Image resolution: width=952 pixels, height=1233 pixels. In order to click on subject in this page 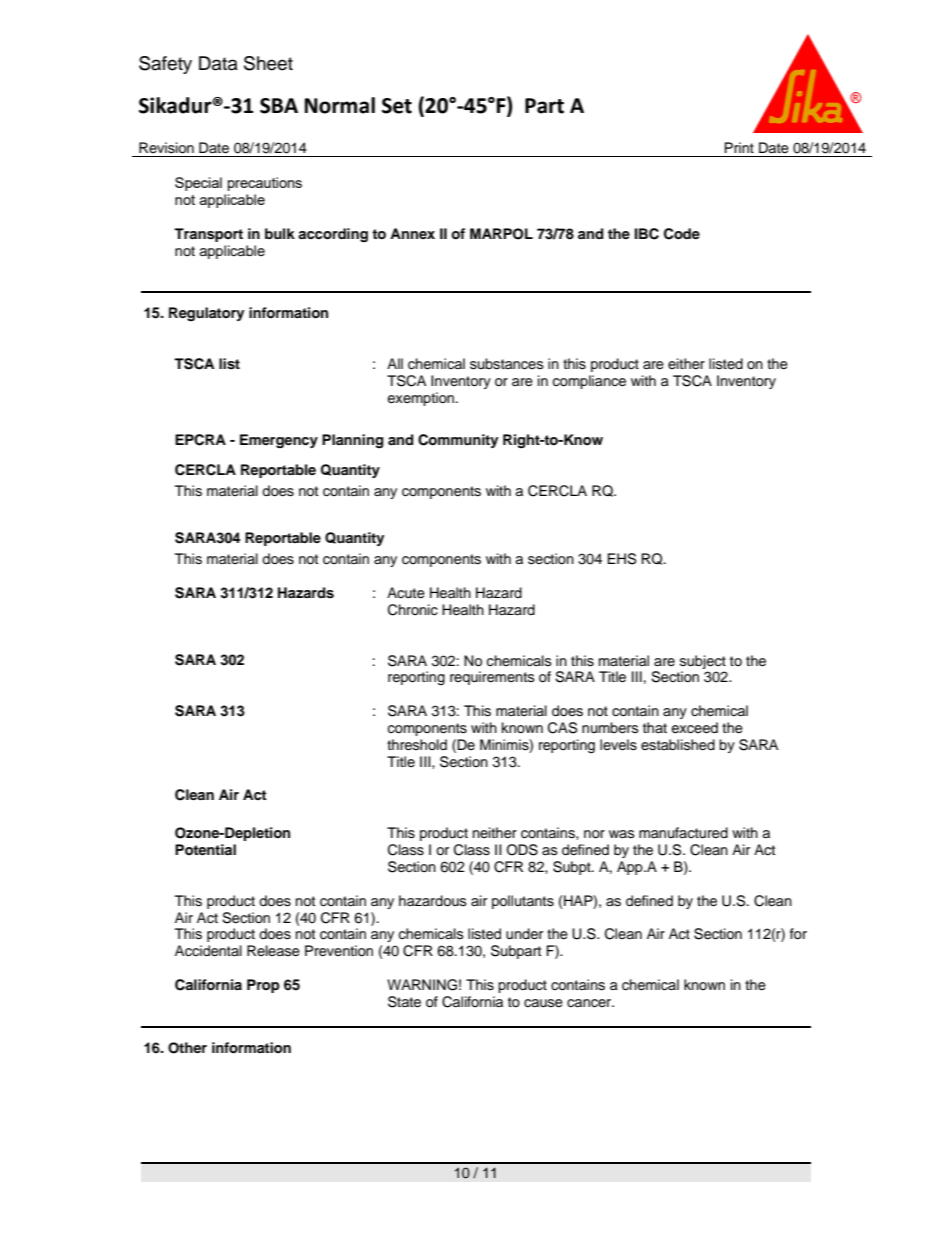, I will do `click(703, 662)`.
